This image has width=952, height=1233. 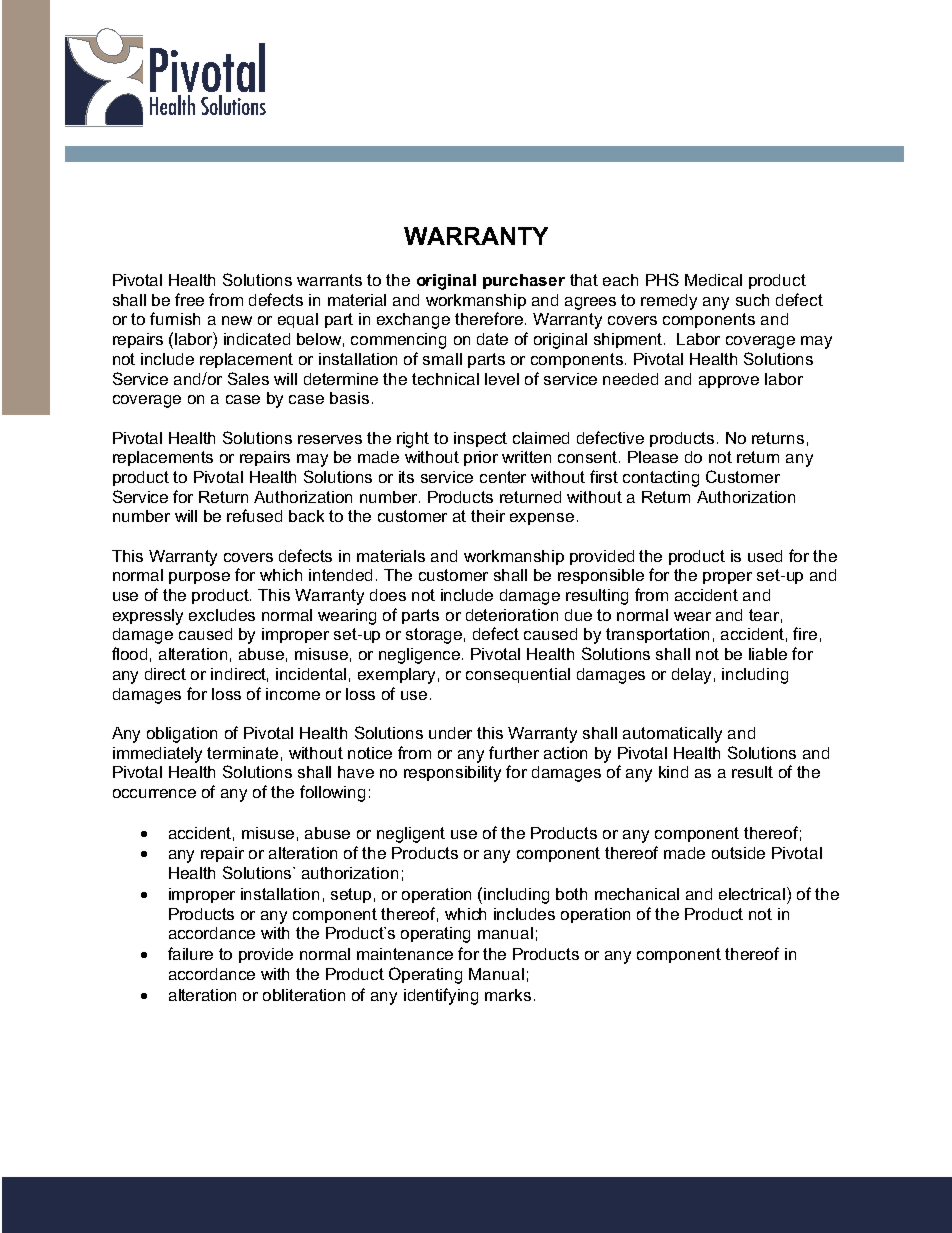 What do you see at coordinates (490, 318) in the image?
I see `therefore` at bounding box center [490, 318].
